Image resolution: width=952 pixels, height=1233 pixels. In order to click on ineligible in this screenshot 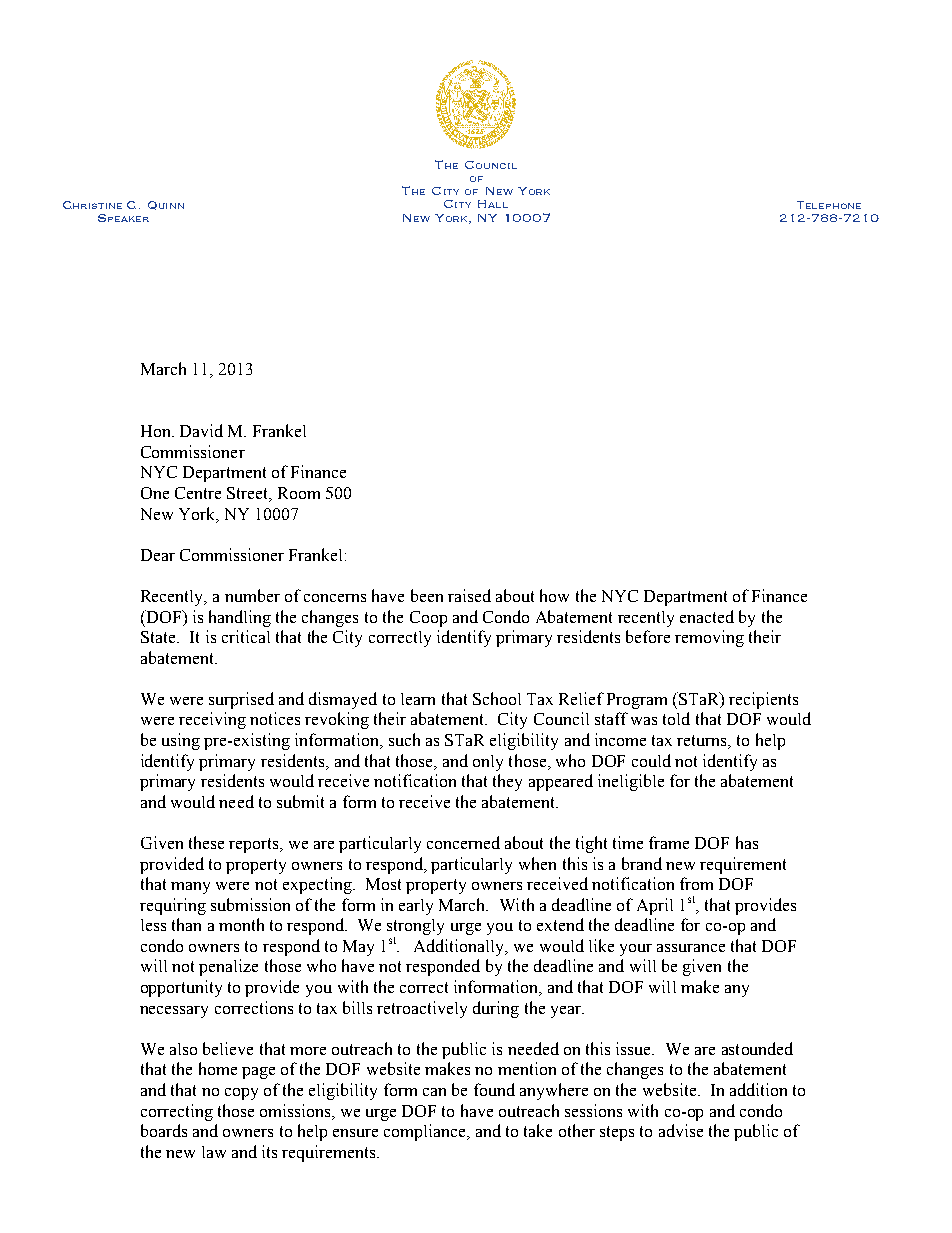, I will do `click(631, 782)`.
